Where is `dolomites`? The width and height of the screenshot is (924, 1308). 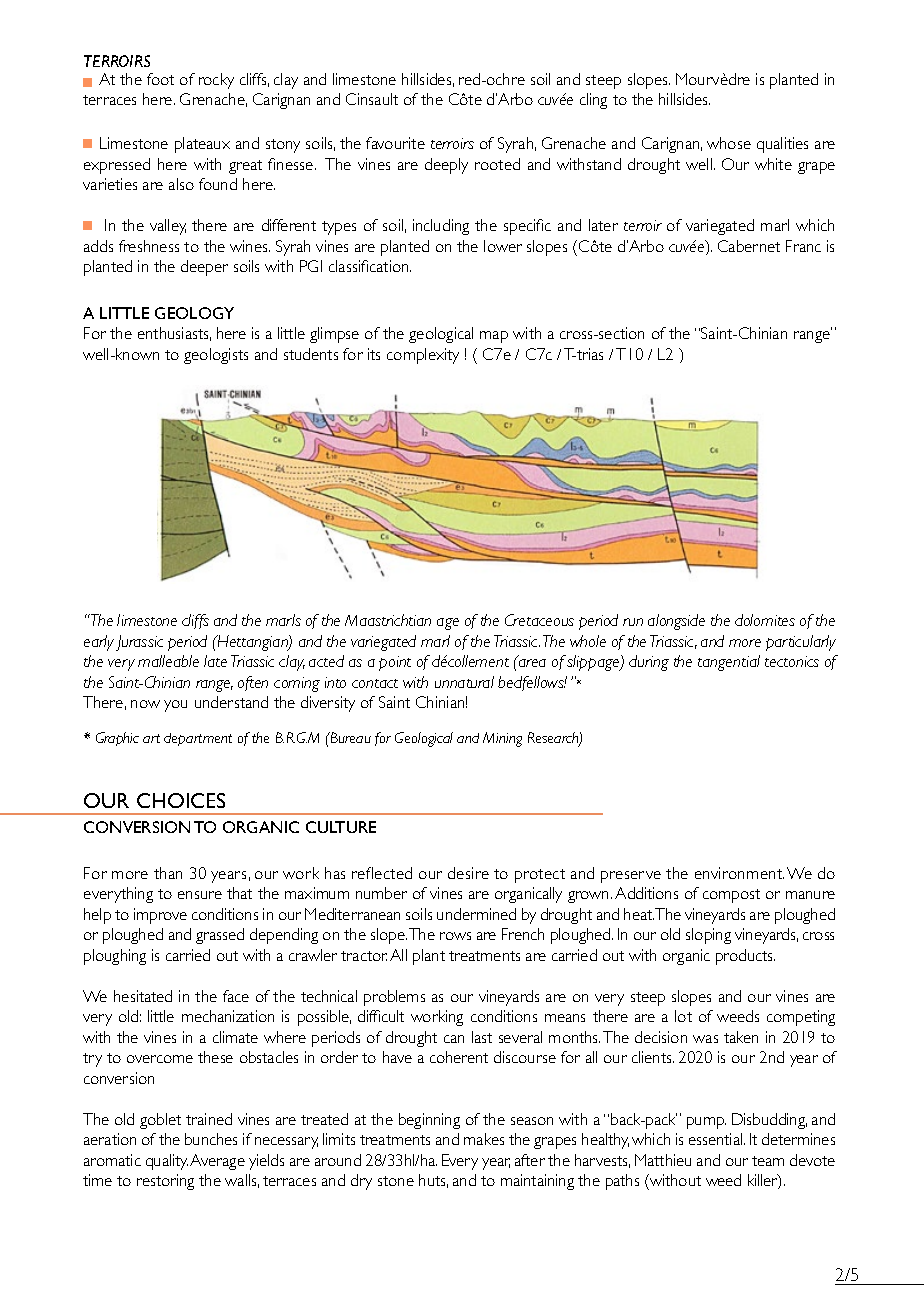 dolomites is located at coordinates (765, 620).
